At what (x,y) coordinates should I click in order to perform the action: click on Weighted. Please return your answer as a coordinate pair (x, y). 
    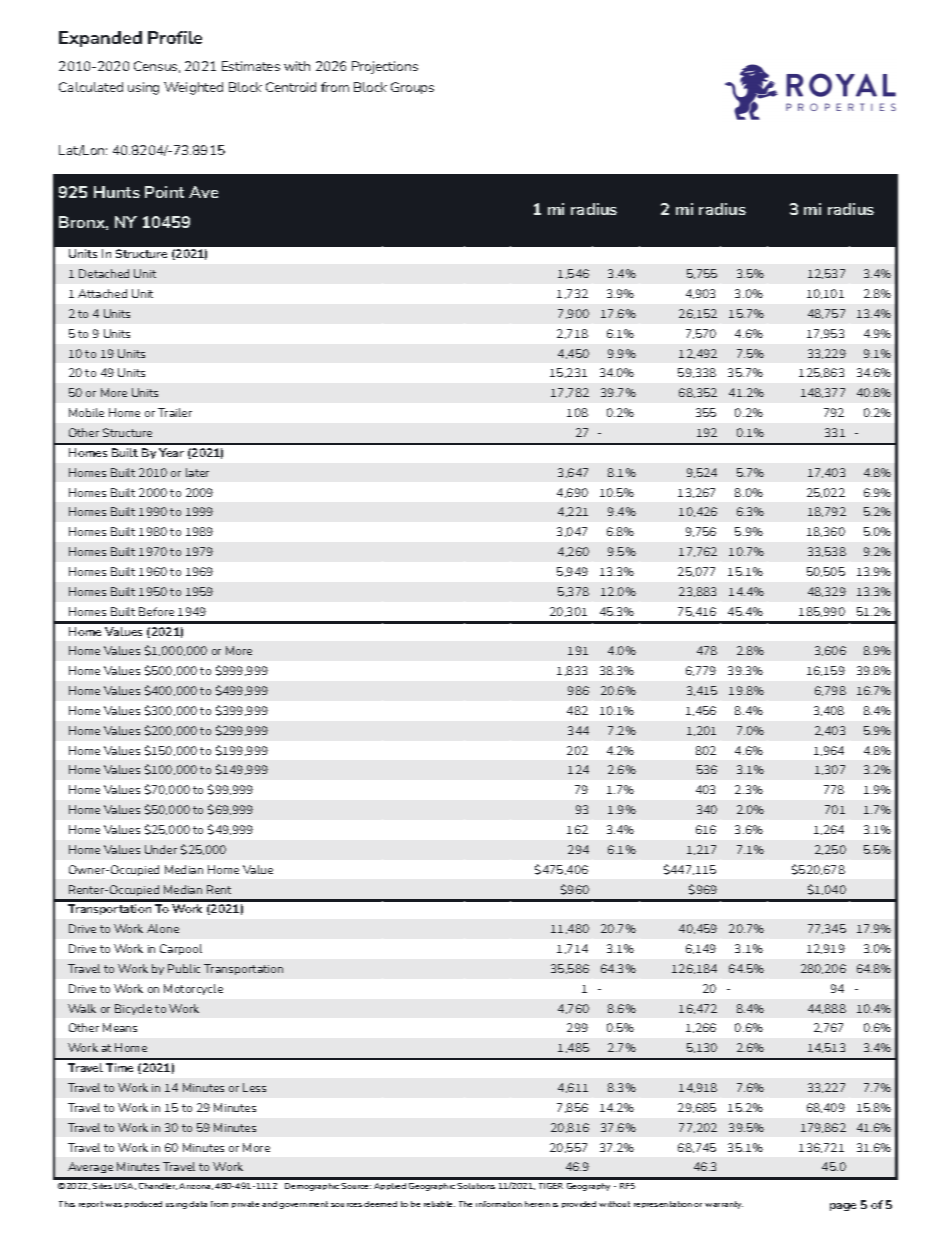
    Looking at the image, I should click on (193, 88).
